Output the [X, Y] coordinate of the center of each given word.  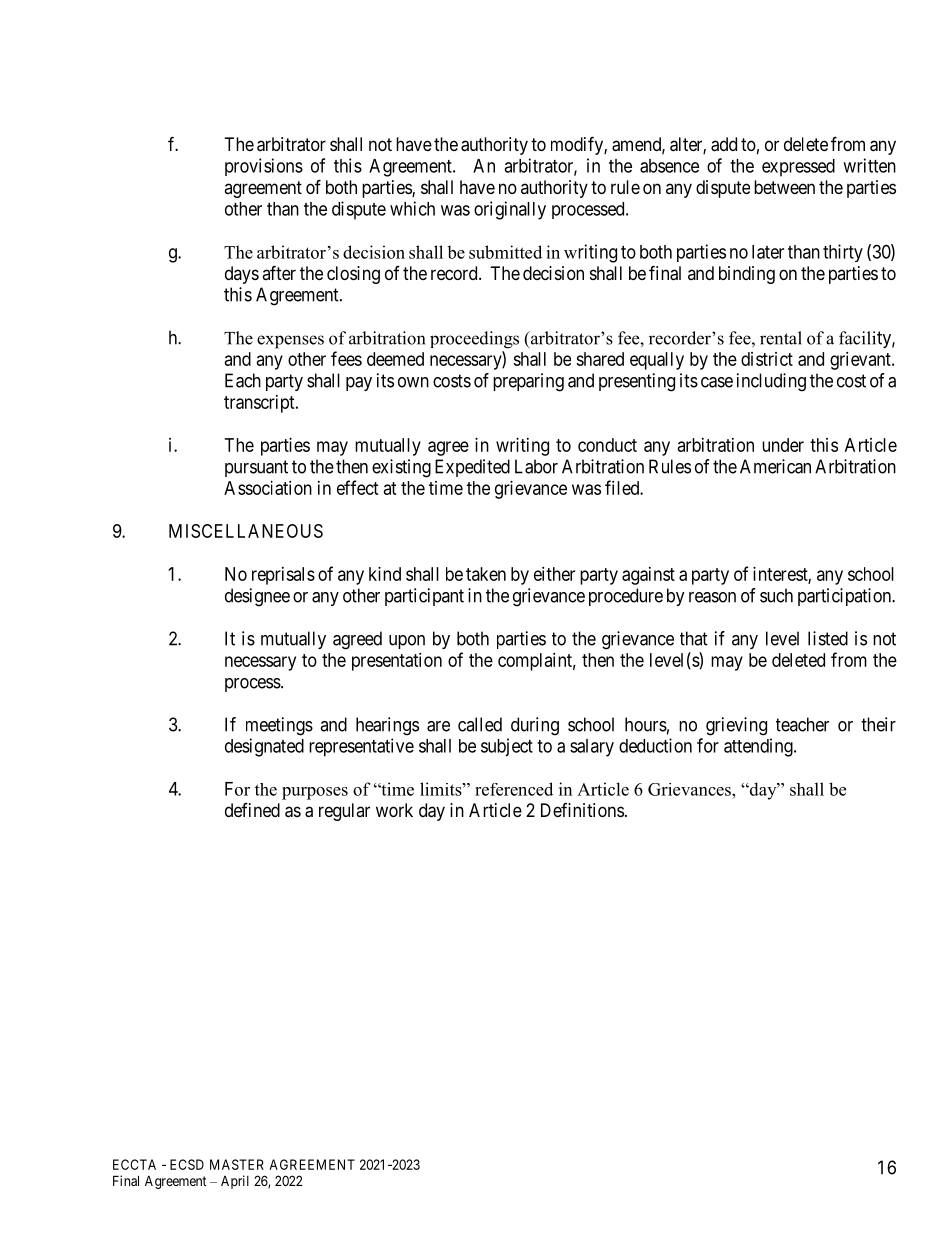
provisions [264, 167]
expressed [798, 168]
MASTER [237, 1164]
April [235, 1182]
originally [510, 210]
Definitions [582, 810]
